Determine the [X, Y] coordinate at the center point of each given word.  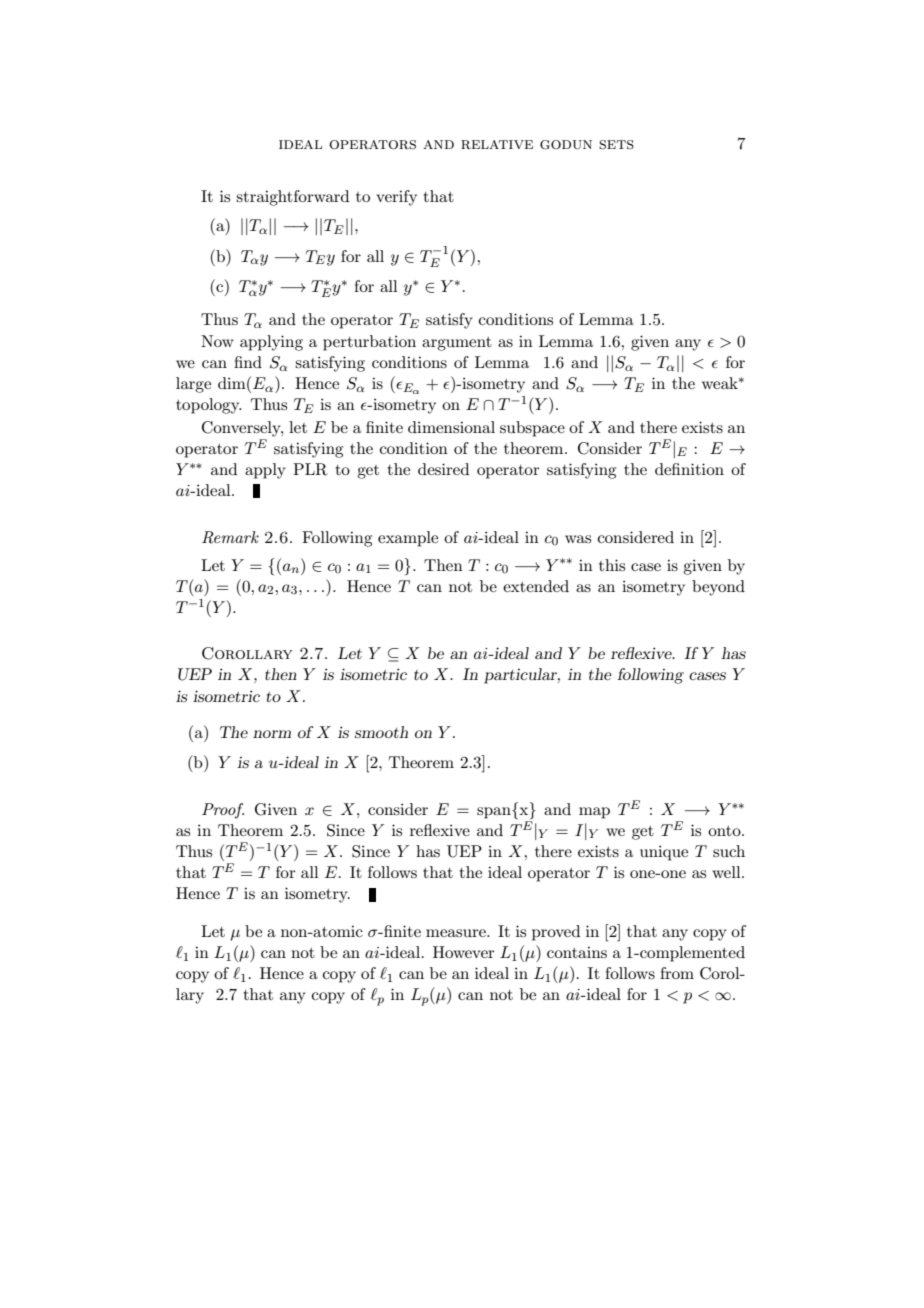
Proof [223, 811]
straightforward [292, 198]
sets [616, 145]
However [464, 952]
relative [497, 144]
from [677, 973]
